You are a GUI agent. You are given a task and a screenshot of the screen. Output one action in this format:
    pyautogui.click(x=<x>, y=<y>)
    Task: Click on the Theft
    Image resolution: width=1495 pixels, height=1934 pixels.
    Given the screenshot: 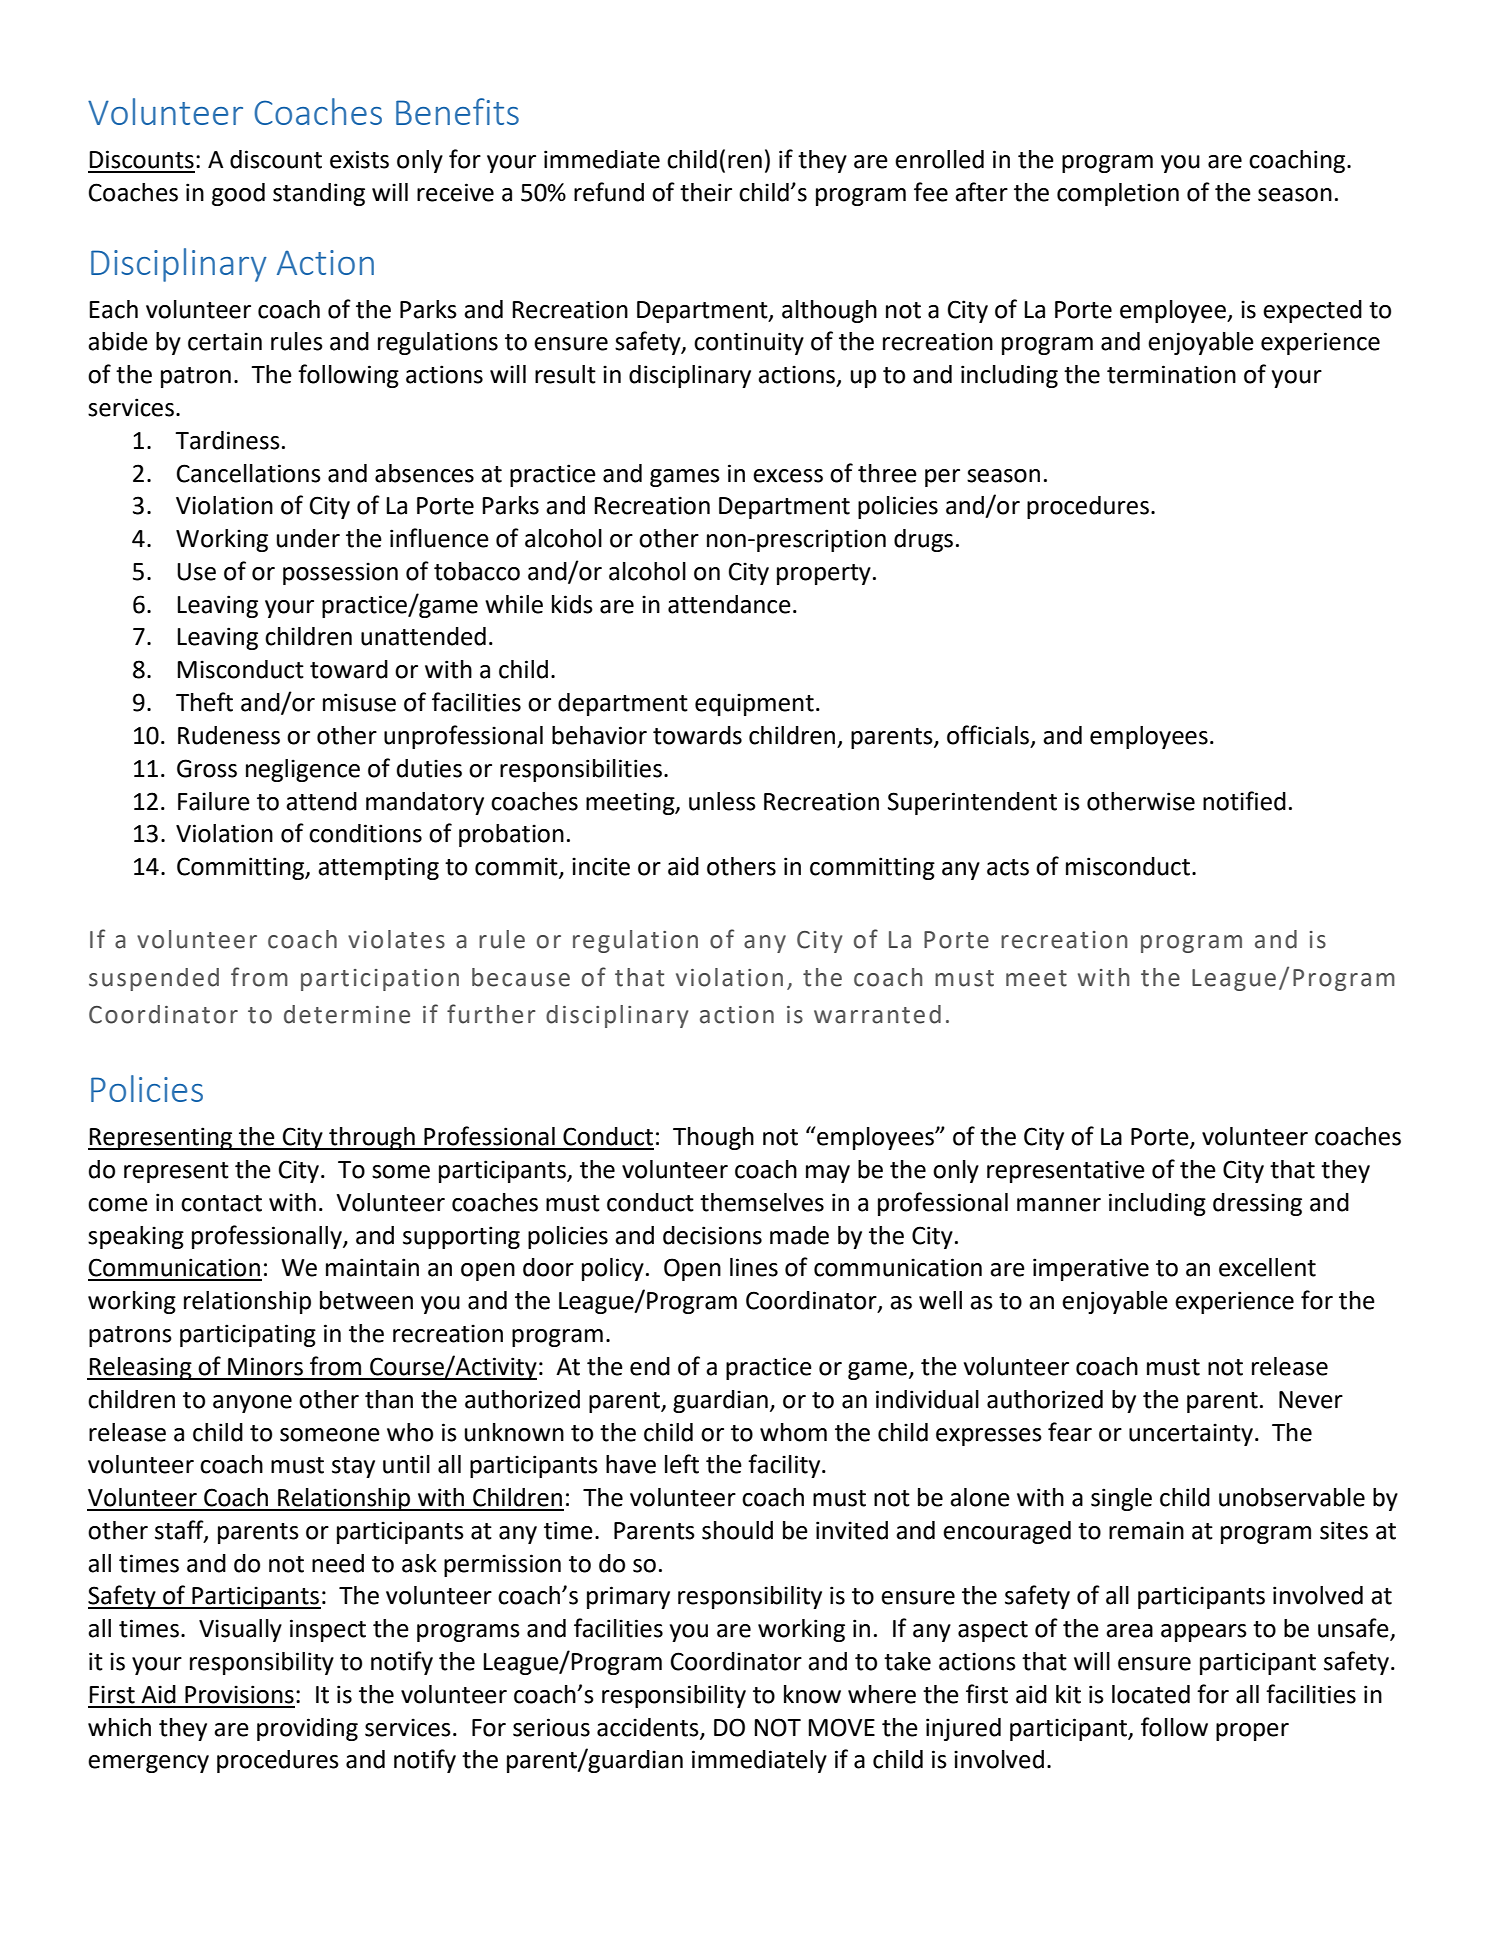 What is the action you would take?
    pyautogui.click(x=204, y=702)
